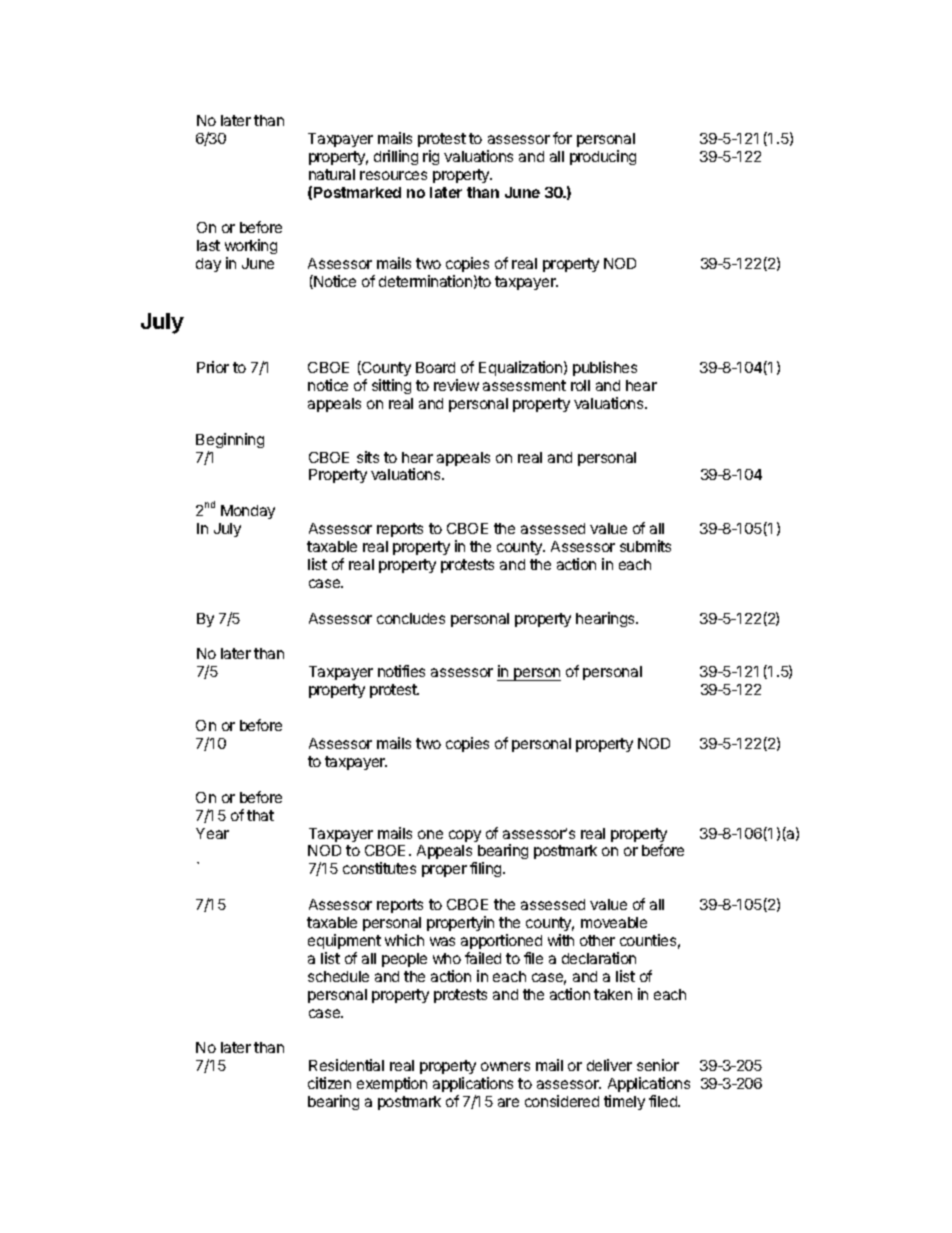  What do you see at coordinates (248, 512) in the image?
I see `Monday` at bounding box center [248, 512].
